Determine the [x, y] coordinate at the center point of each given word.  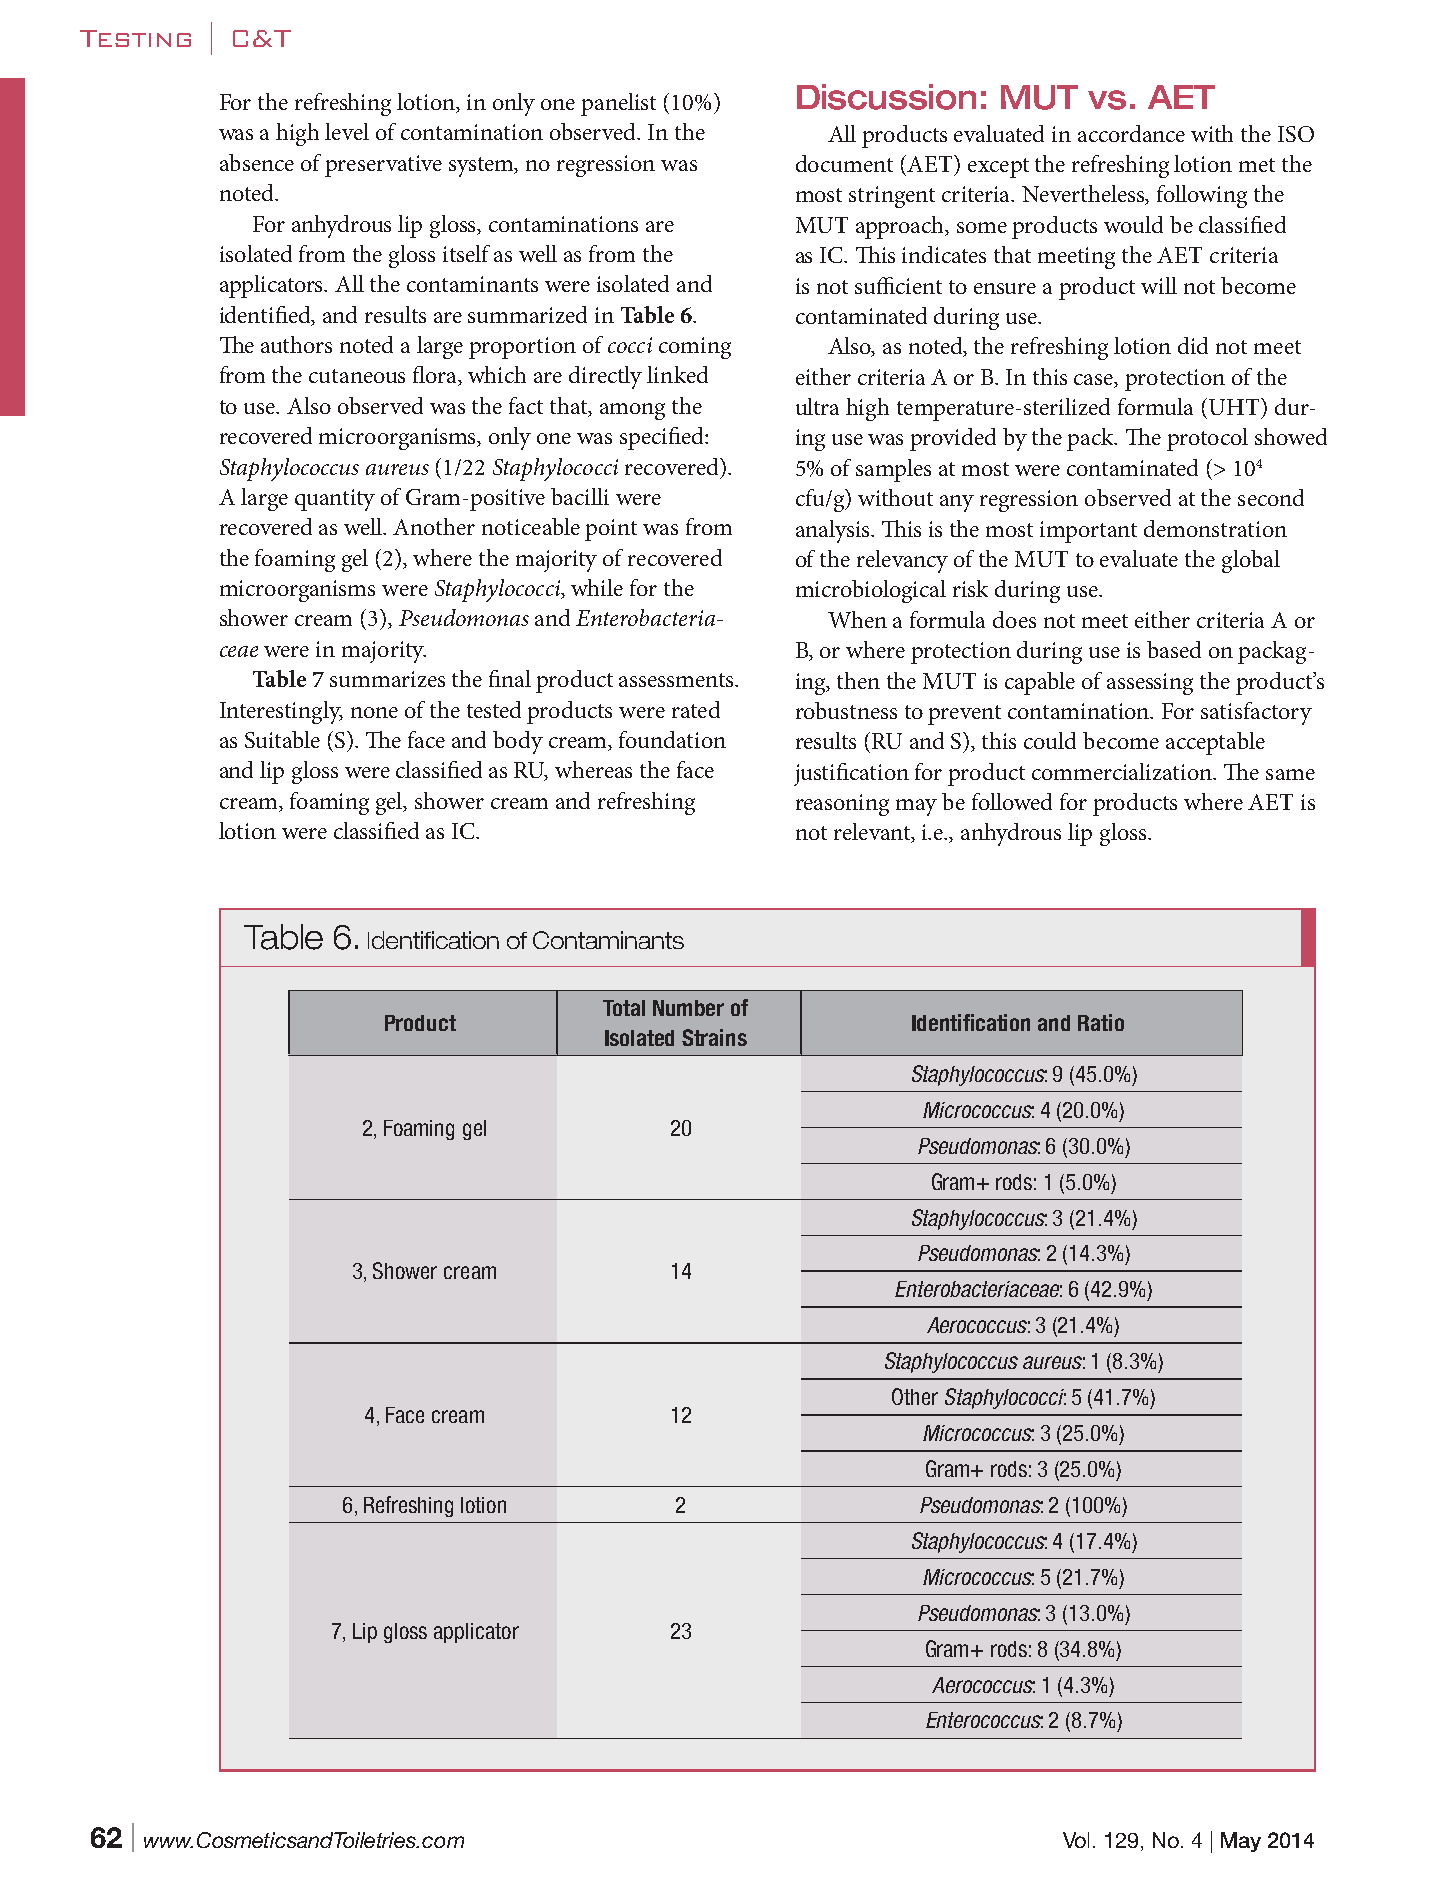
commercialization [1123, 771]
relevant [873, 833]
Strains [714, 1037]
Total [624, 1008]
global [1251, 561]
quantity [335, 500]
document [844, 163]
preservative [383, 166]
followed [1012, 801]
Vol [1076, 1840]
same [1290, 774]
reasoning [842, 805]
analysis [834, 531]
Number [688, 1008]
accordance [1131, 133]
